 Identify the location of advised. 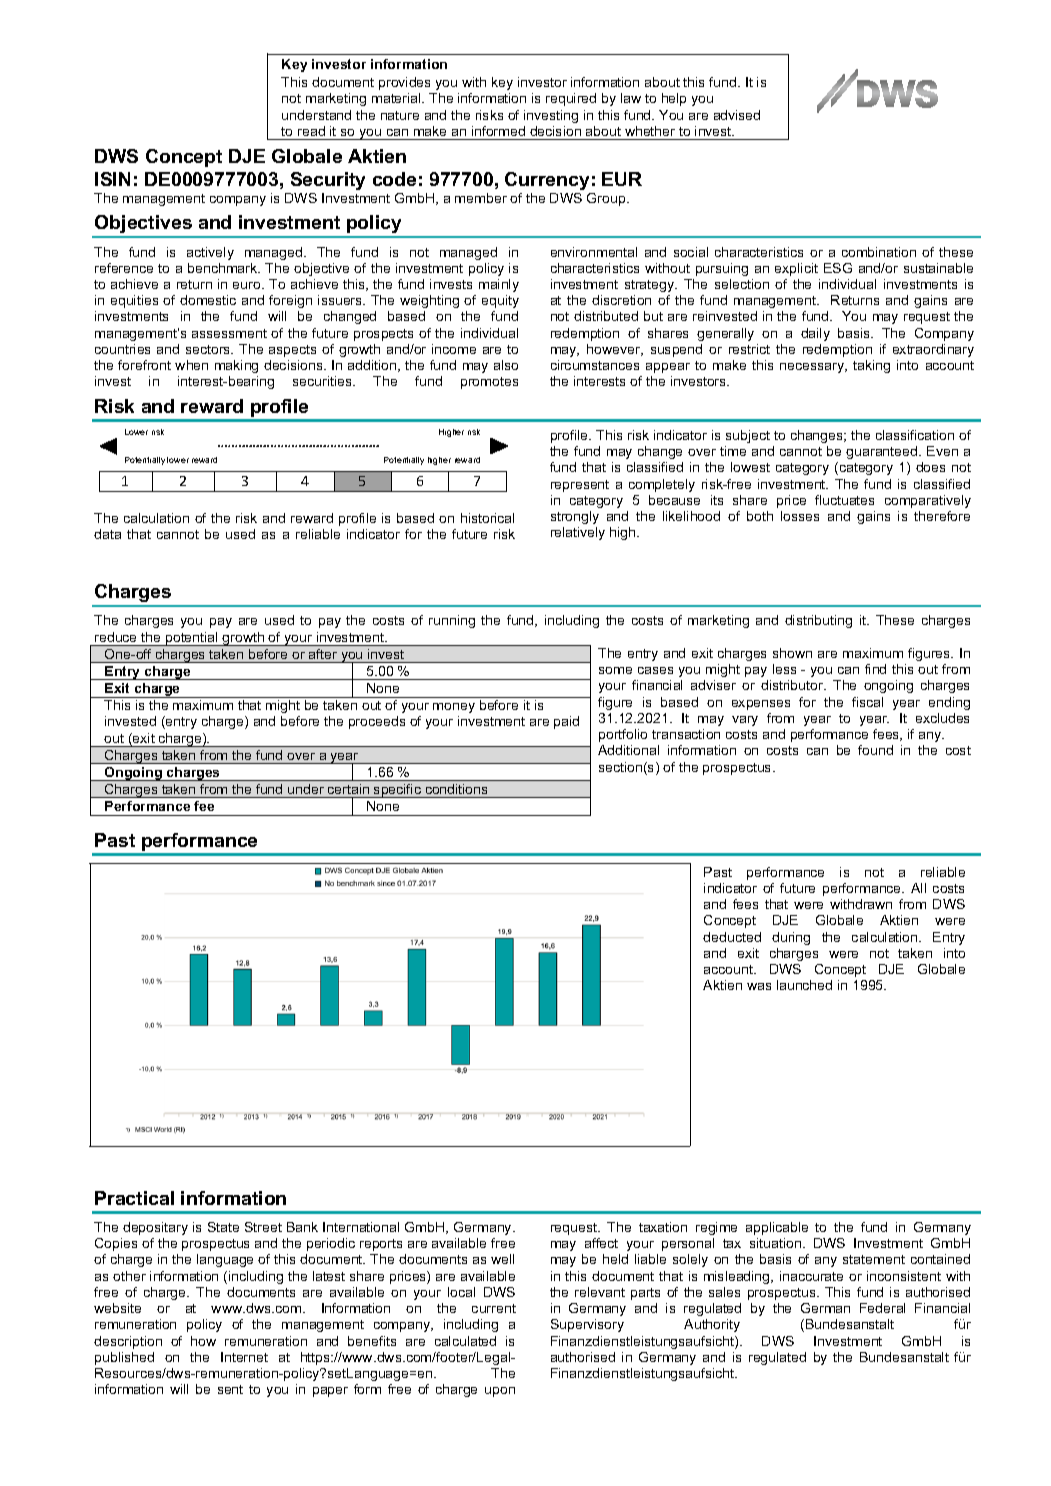
(737, 115).
